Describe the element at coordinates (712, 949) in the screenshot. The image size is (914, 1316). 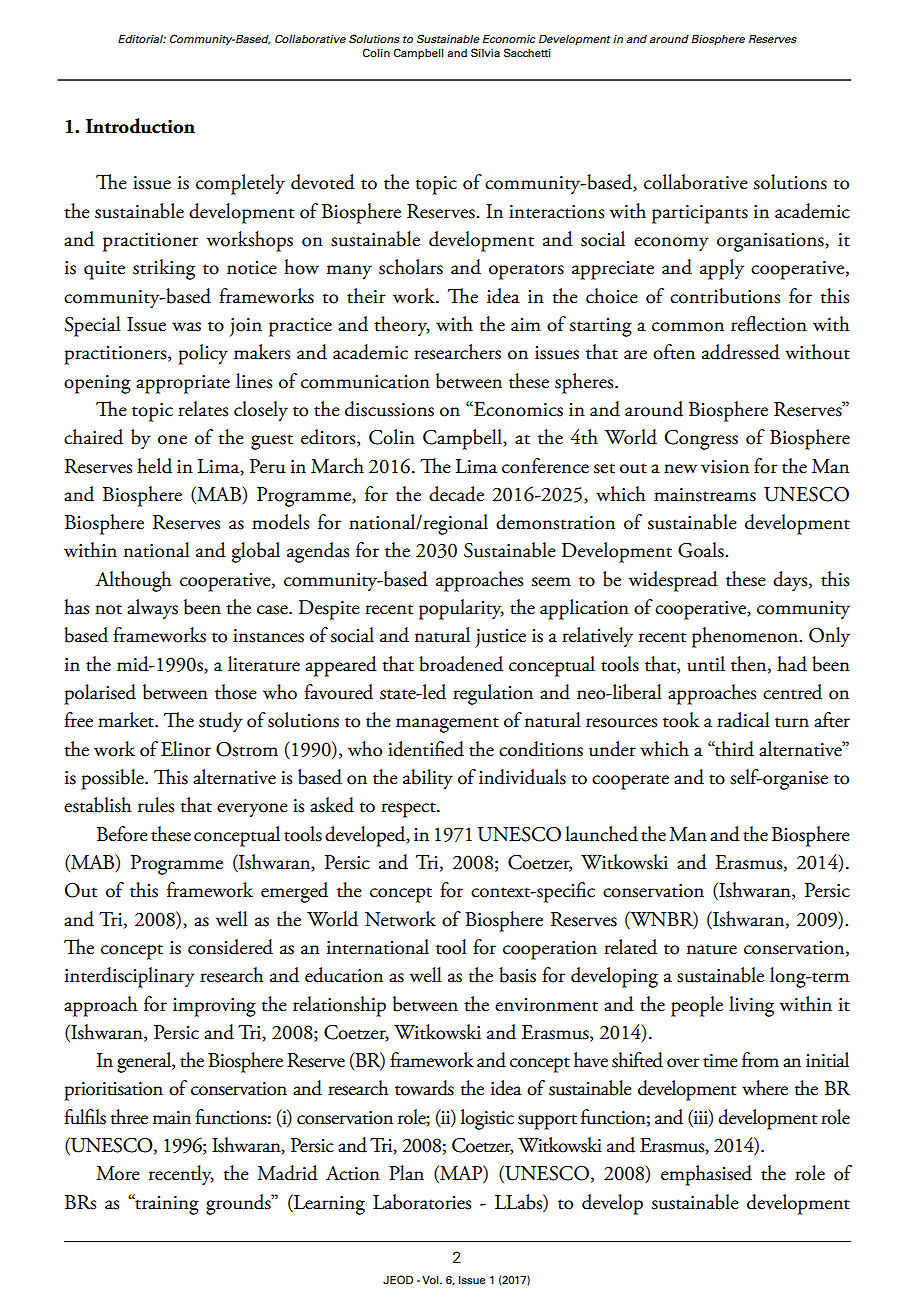
I see `nature` at that location.
